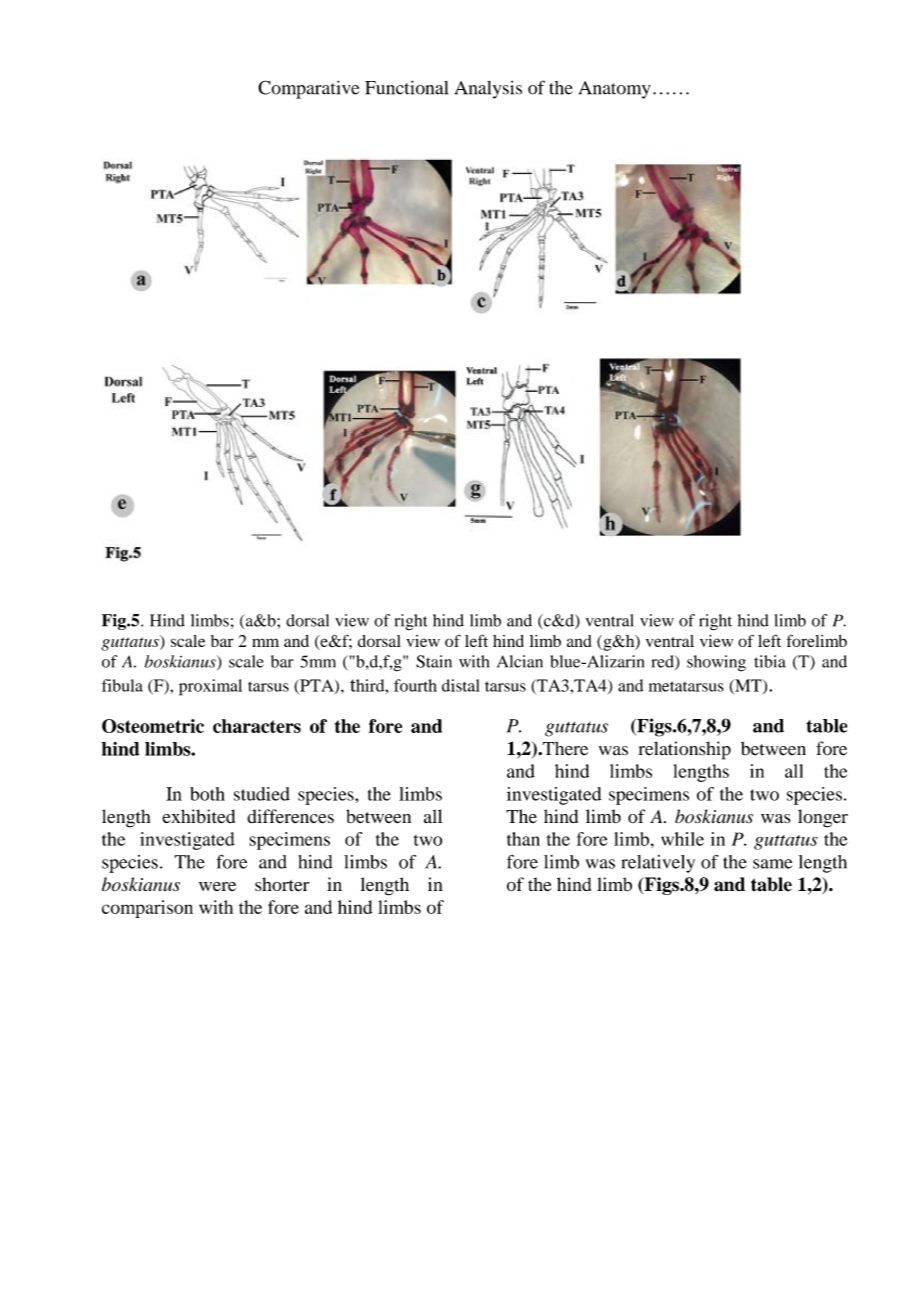  Describe the element at coordinates (685, 750) in the document. I see `relationship` at that location.
